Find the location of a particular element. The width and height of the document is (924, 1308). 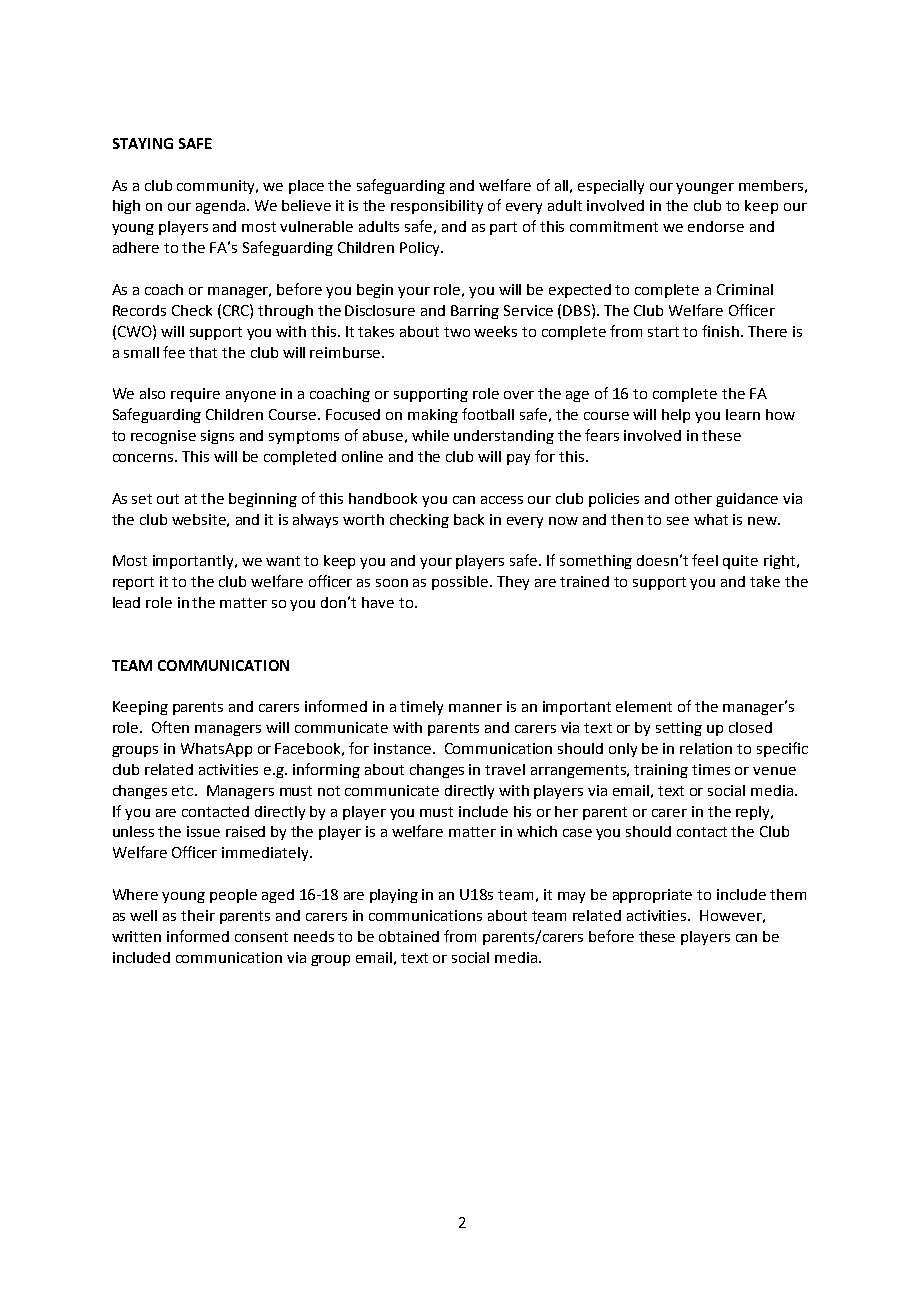

back is located at coordinates (469, 519).
